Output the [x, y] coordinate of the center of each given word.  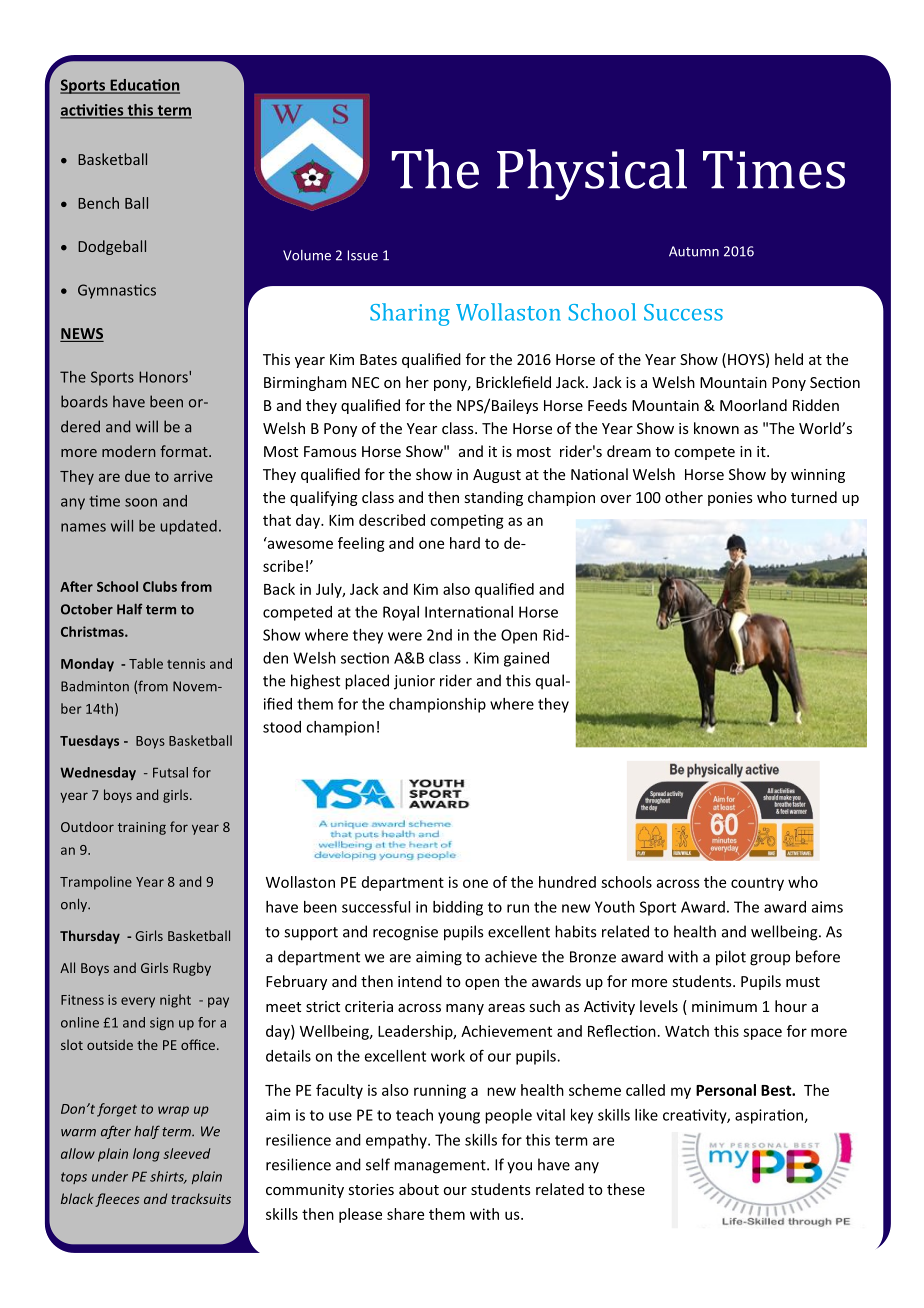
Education [144, 86]
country [757, 884]
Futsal [170, 772]
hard [465, 543]
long [146, 1155]
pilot [731, 958]
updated [188, 527]
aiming [439, 958]
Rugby [192, 969]
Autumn [694, 251]
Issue [363, 255]
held [789, 359]
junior [414, 682]
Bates [378, 359]
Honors [164, 377]
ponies [730, 499]
